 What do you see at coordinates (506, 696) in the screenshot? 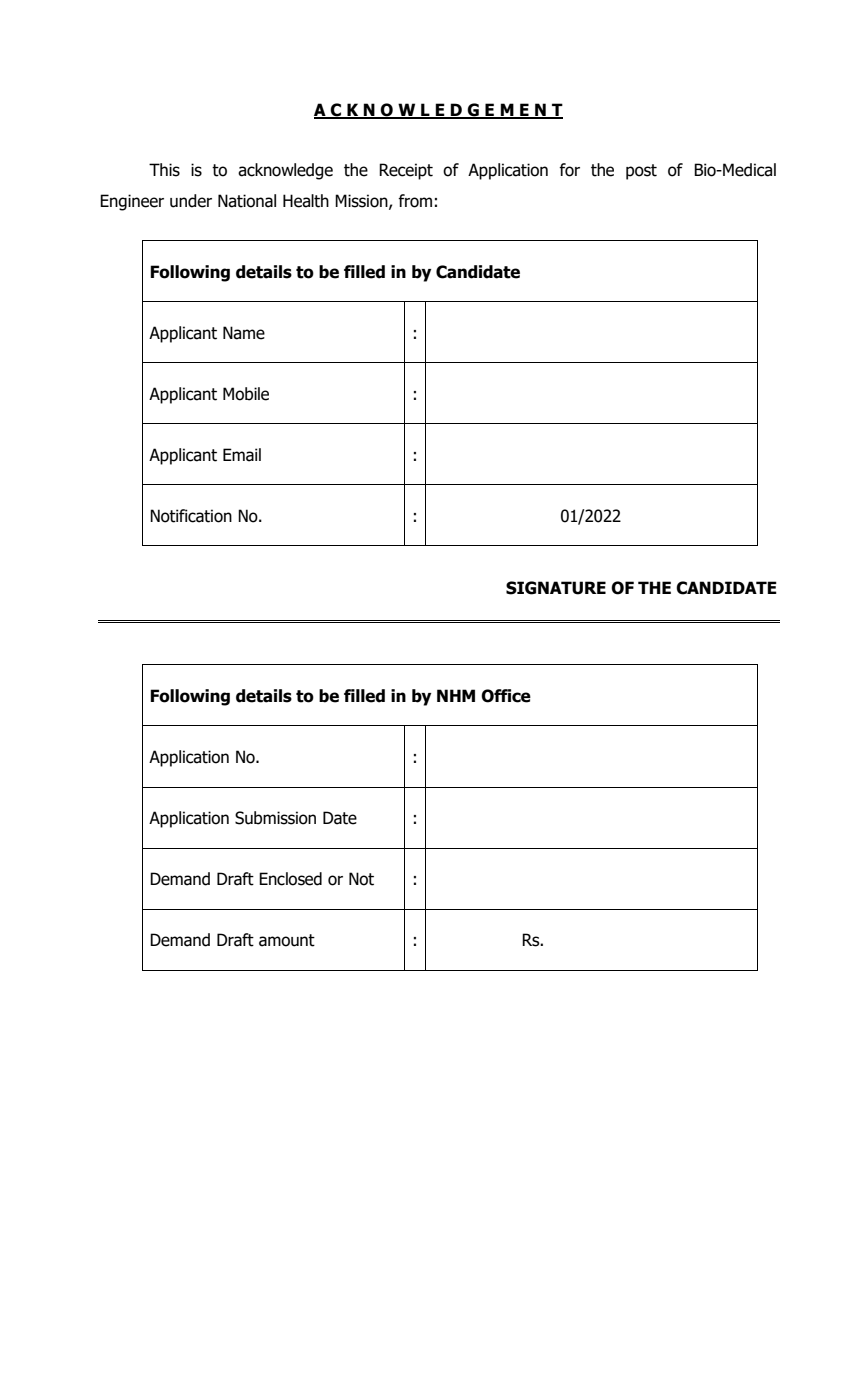
I see `Office` at bounding box center [506, 696].
